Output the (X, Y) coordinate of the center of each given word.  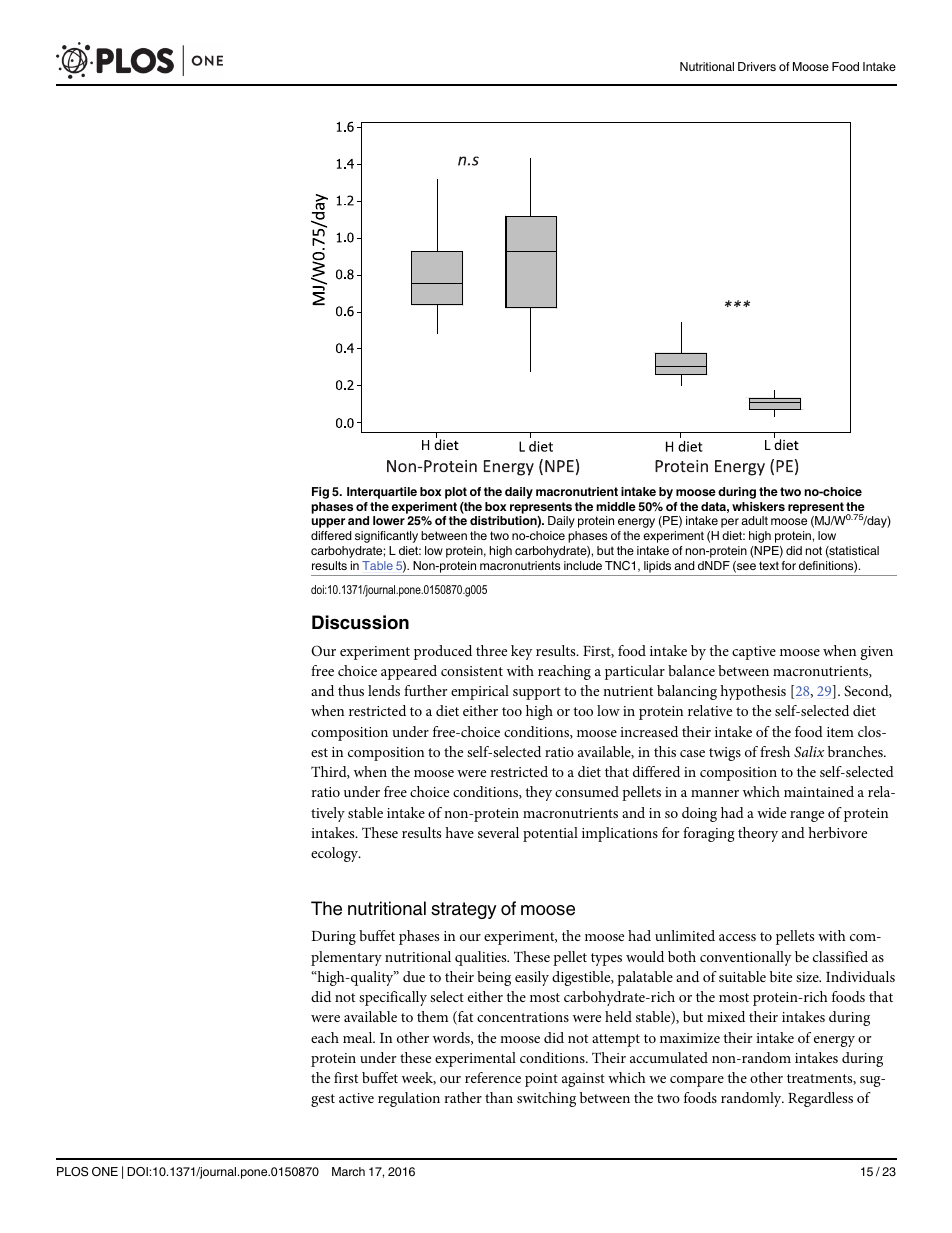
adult (754, 520)
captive (754, 653)
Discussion (360, 622)
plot (456, 493)
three (491, 650)
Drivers (757, 66)
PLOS (72, 1172)
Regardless (820, 1099)
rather (463, 1097)
